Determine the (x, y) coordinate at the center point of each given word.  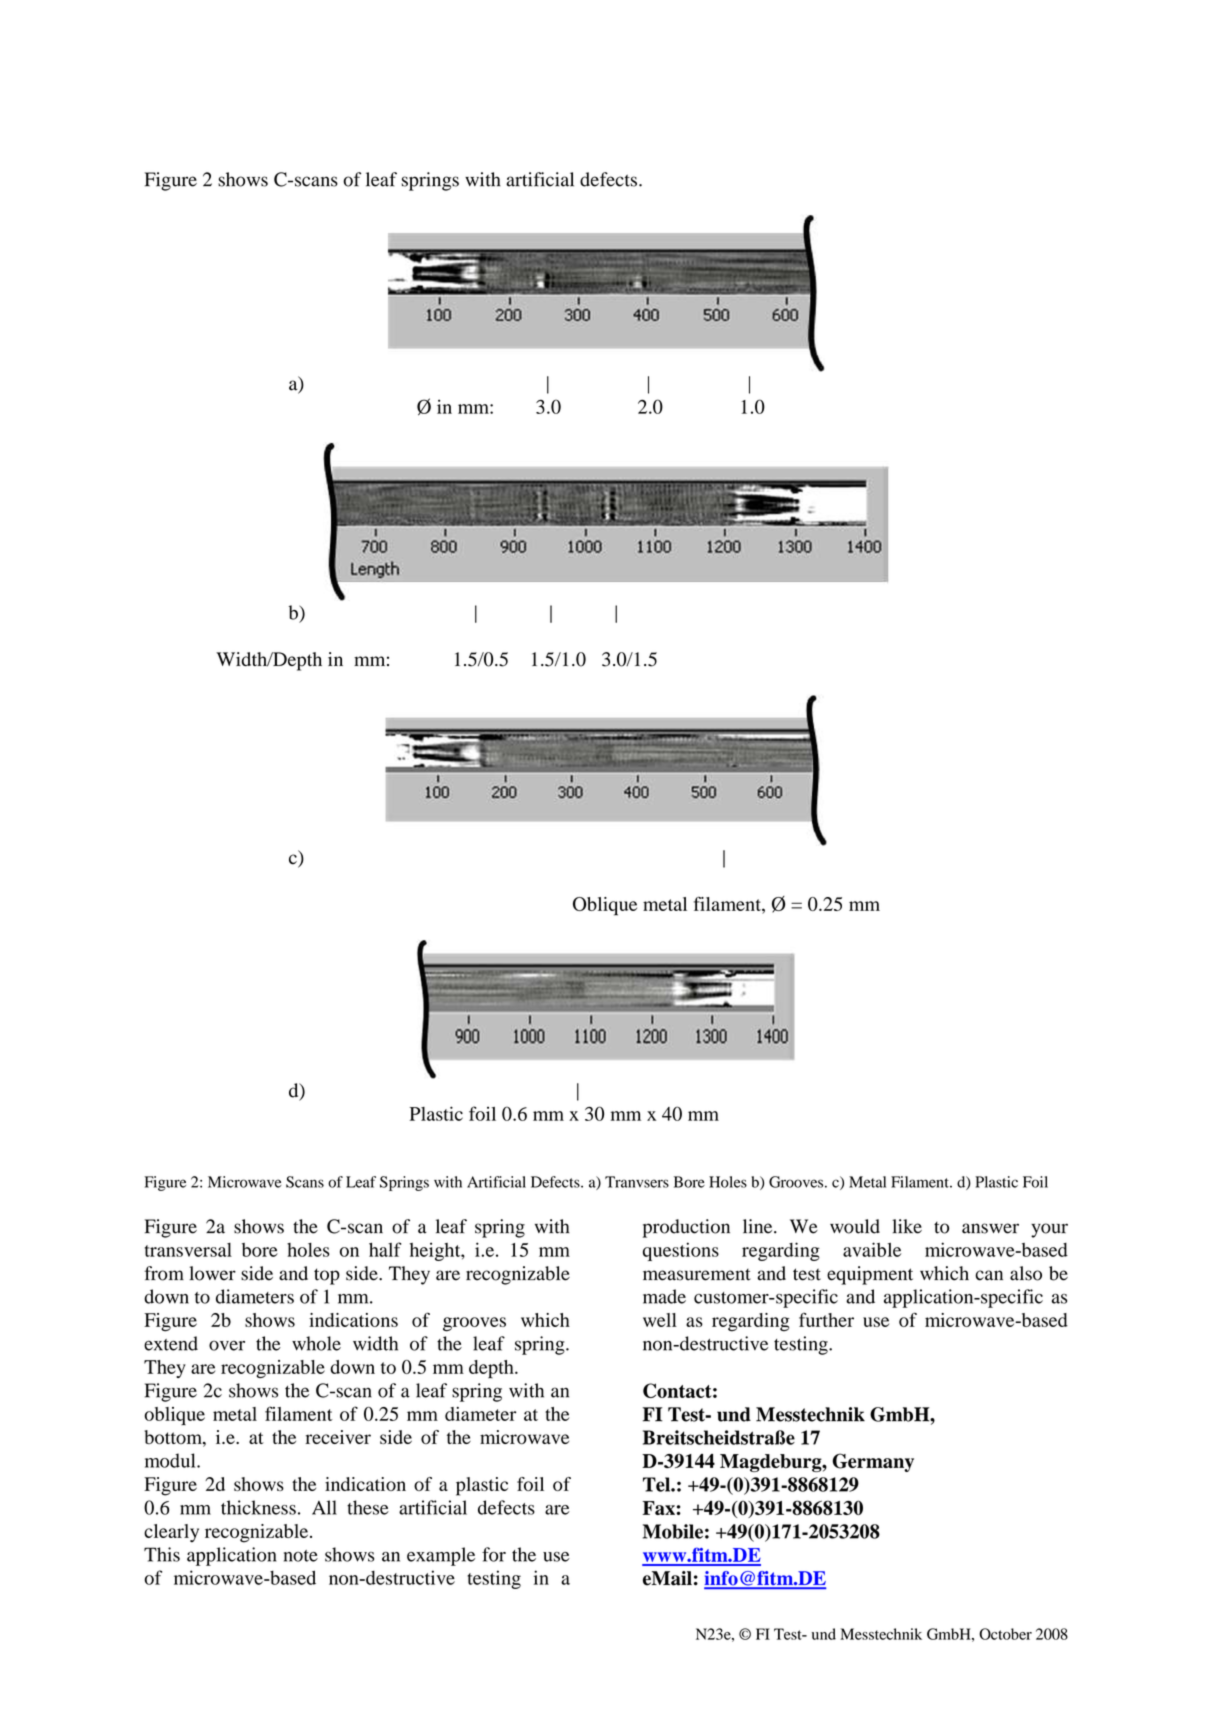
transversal (188, 1250)
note (301, 1556)
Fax (659, 1508)
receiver (338, 1437)
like (907, 1226)
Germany (873, 1462)
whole (316, 1343)
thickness (258, 1507)
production (686, 1228)
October (1005, 1634)
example (441, 1556)
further (826, 1320)
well (660, 1320)
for (494, 1554)
